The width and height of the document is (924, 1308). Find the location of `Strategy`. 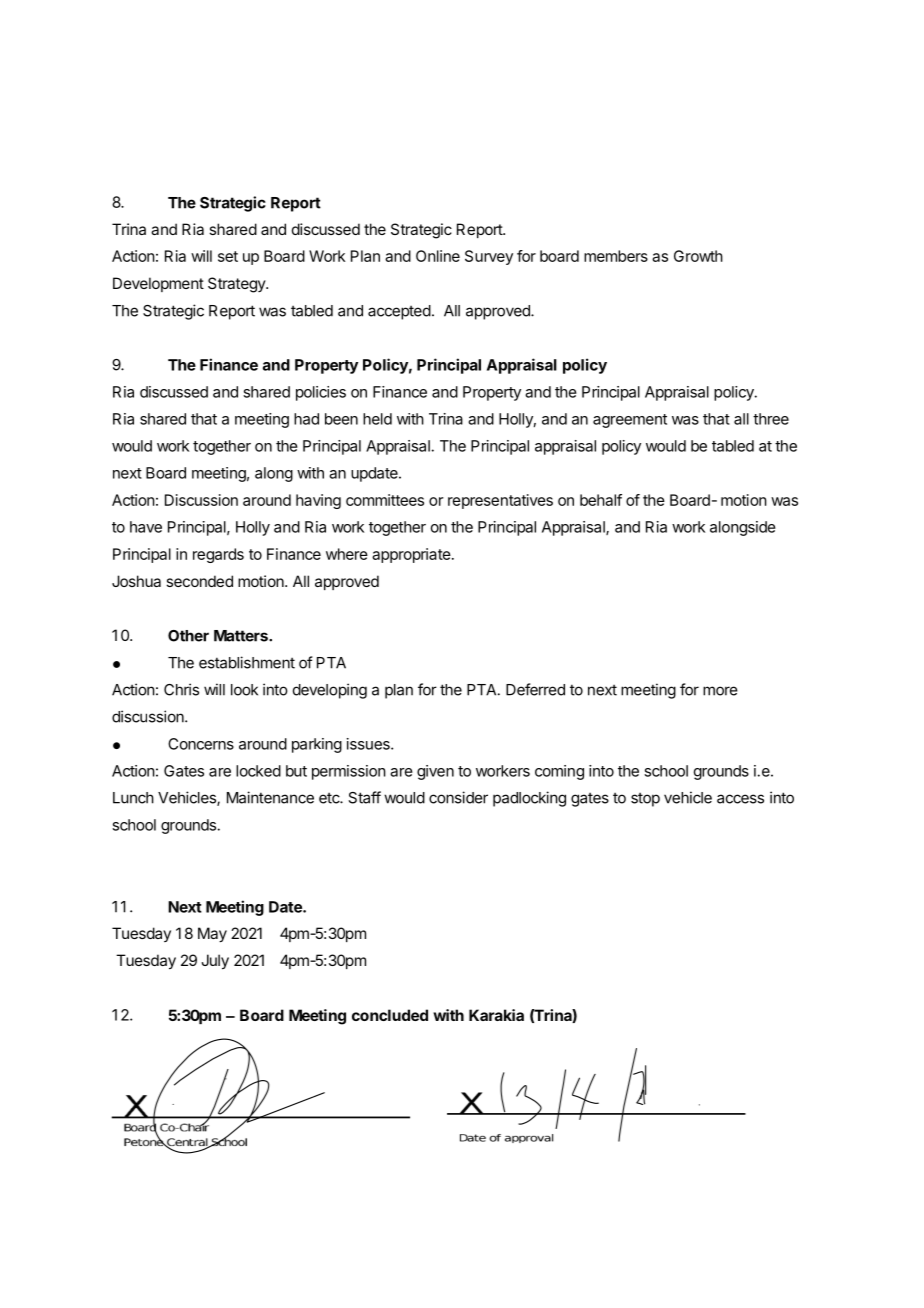

Strategy is located at coordinates (237, 285).
